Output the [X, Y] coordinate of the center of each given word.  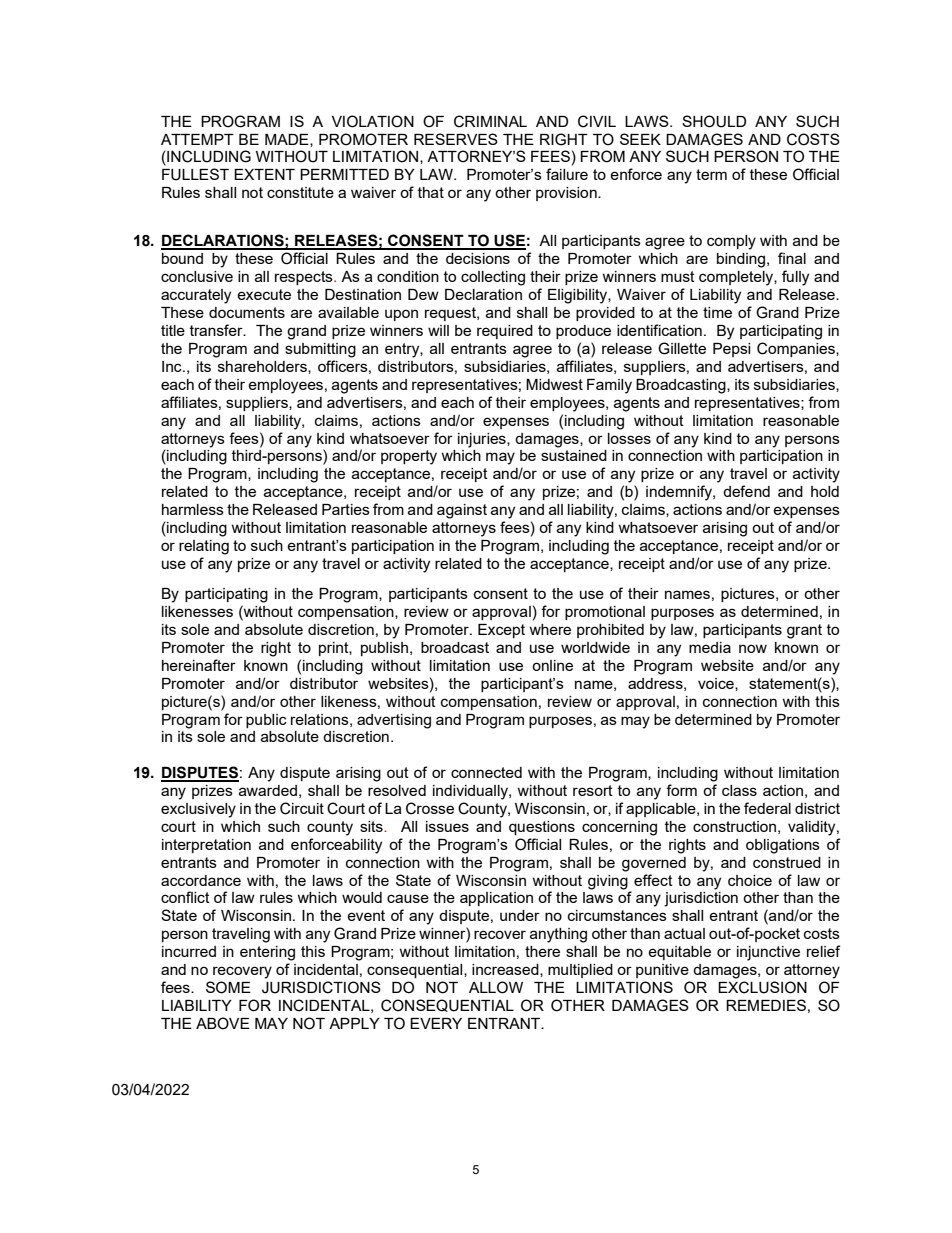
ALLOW [496, 987]
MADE [288, 140]
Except [501, 631]
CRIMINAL [490, 121]
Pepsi [731, 350]
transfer [217, 330]
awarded [268, 790]
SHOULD [714, 121]
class [739, 790]
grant [804, 631]
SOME [228, 987]
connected [486, 772]
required [505, 332]
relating [204, 547]
